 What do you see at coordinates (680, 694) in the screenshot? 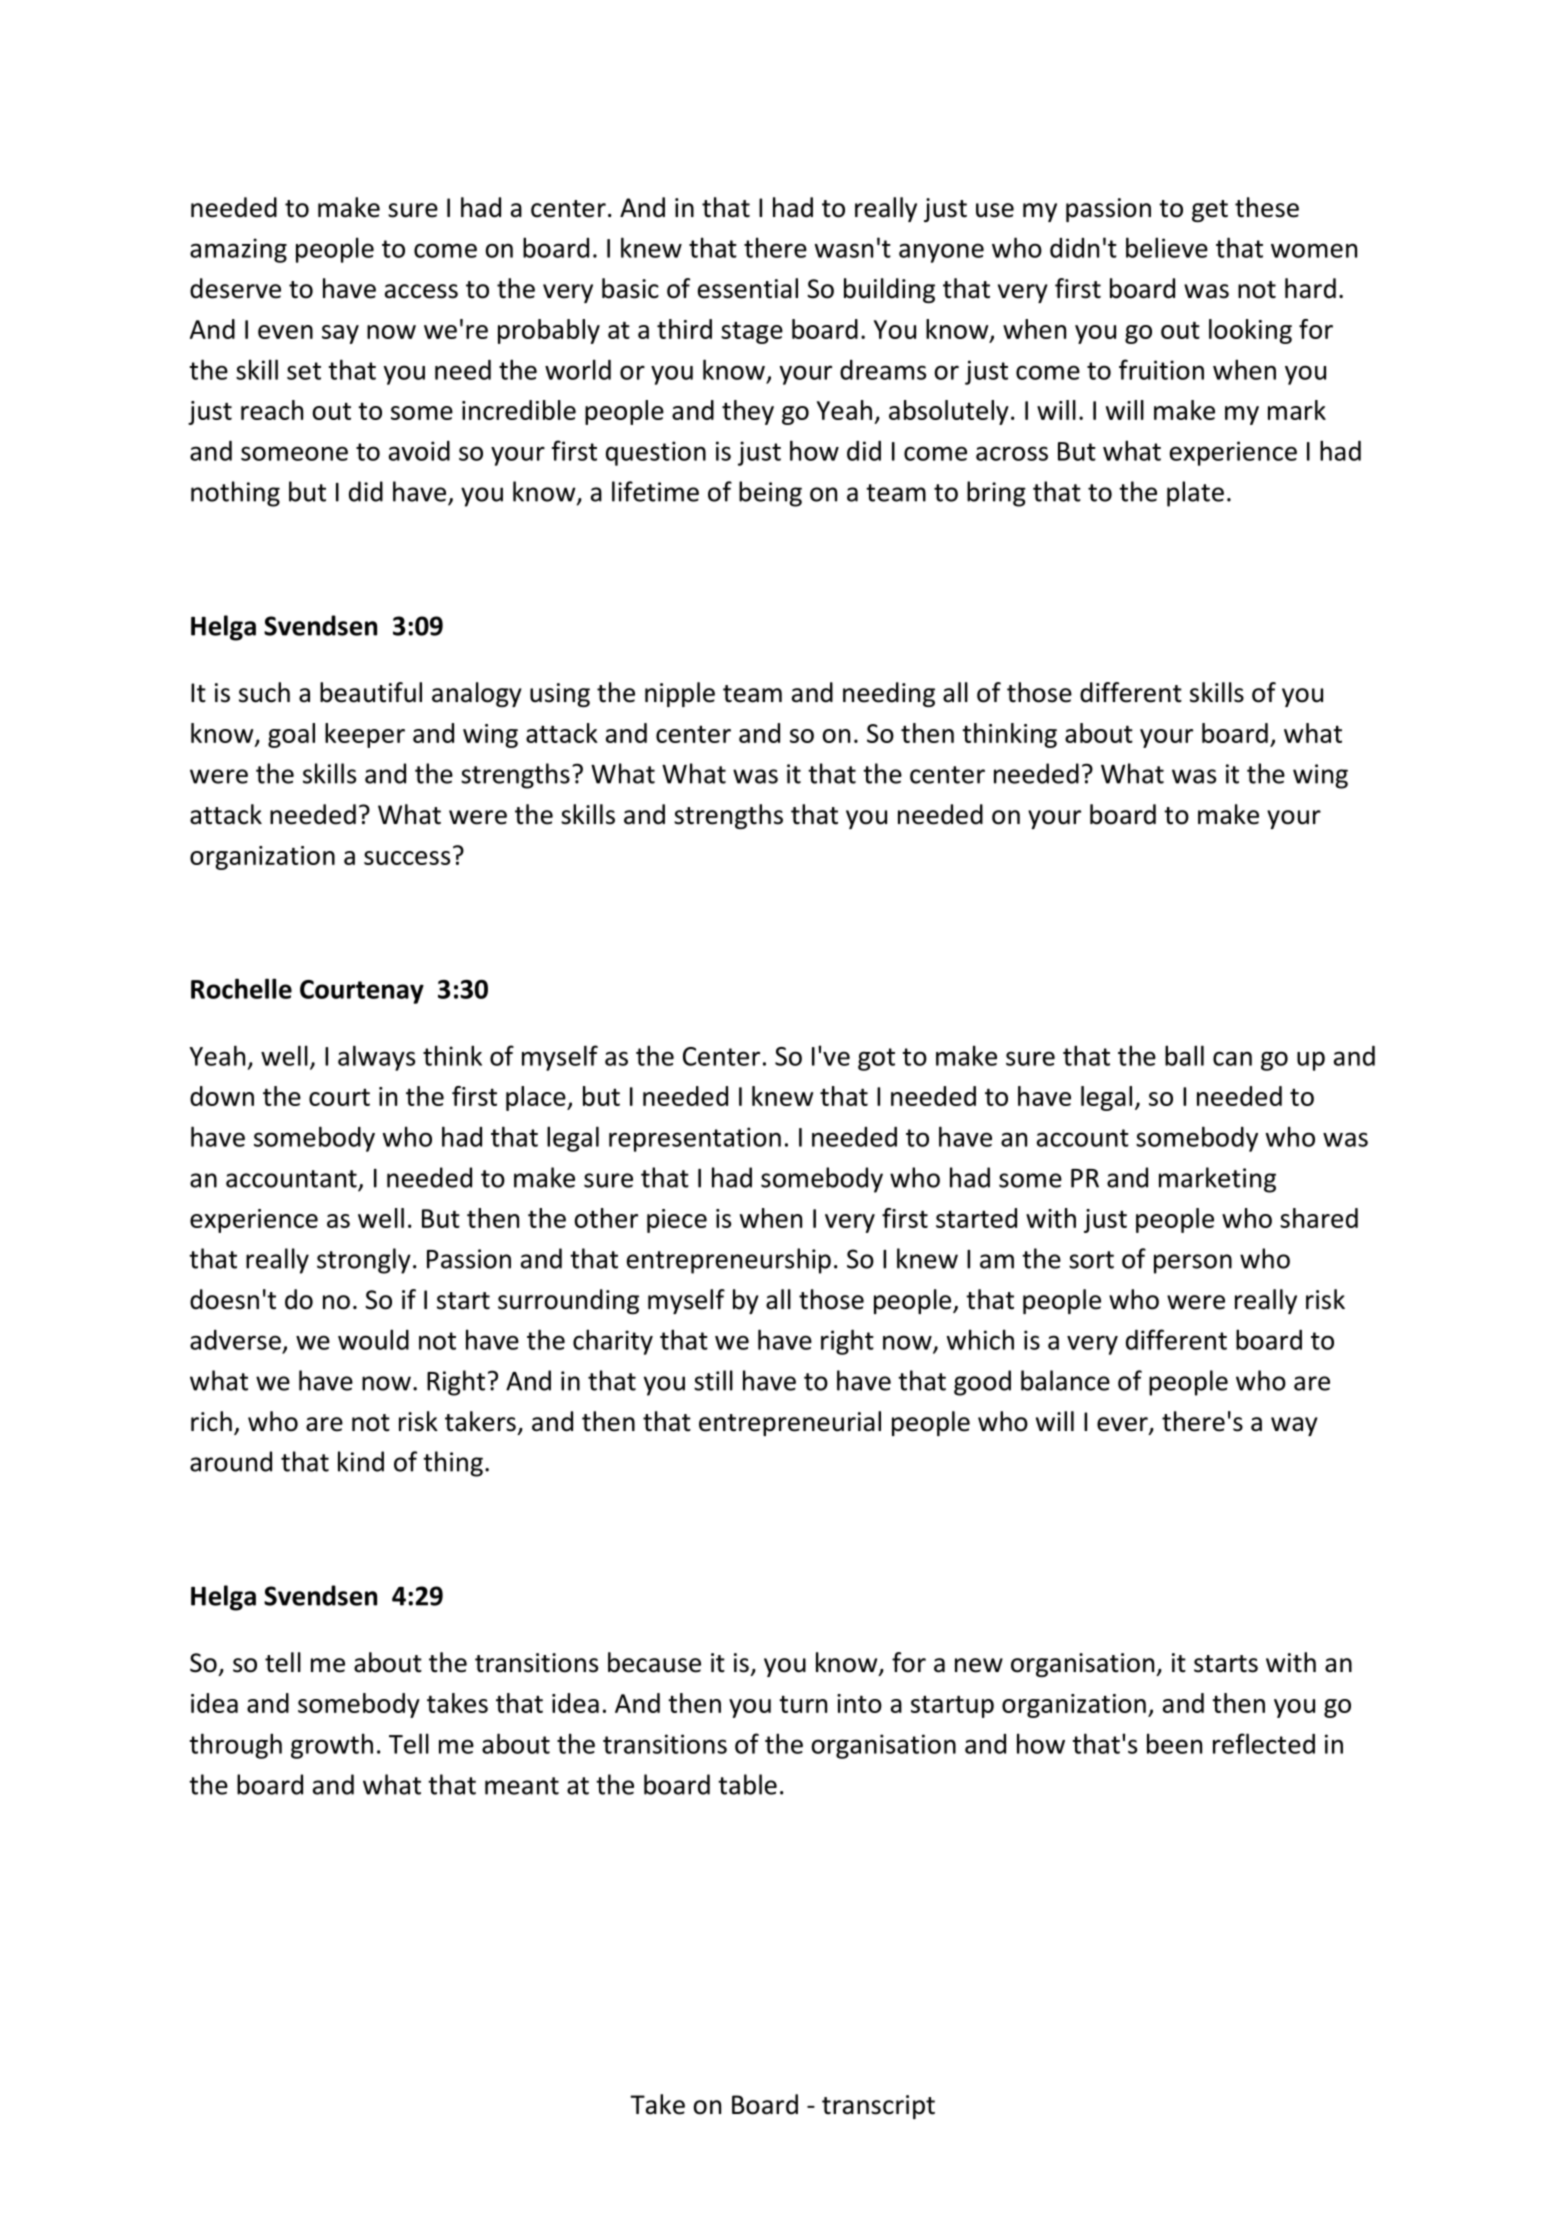
I see `nipple` at bounding box center [680, 694].
